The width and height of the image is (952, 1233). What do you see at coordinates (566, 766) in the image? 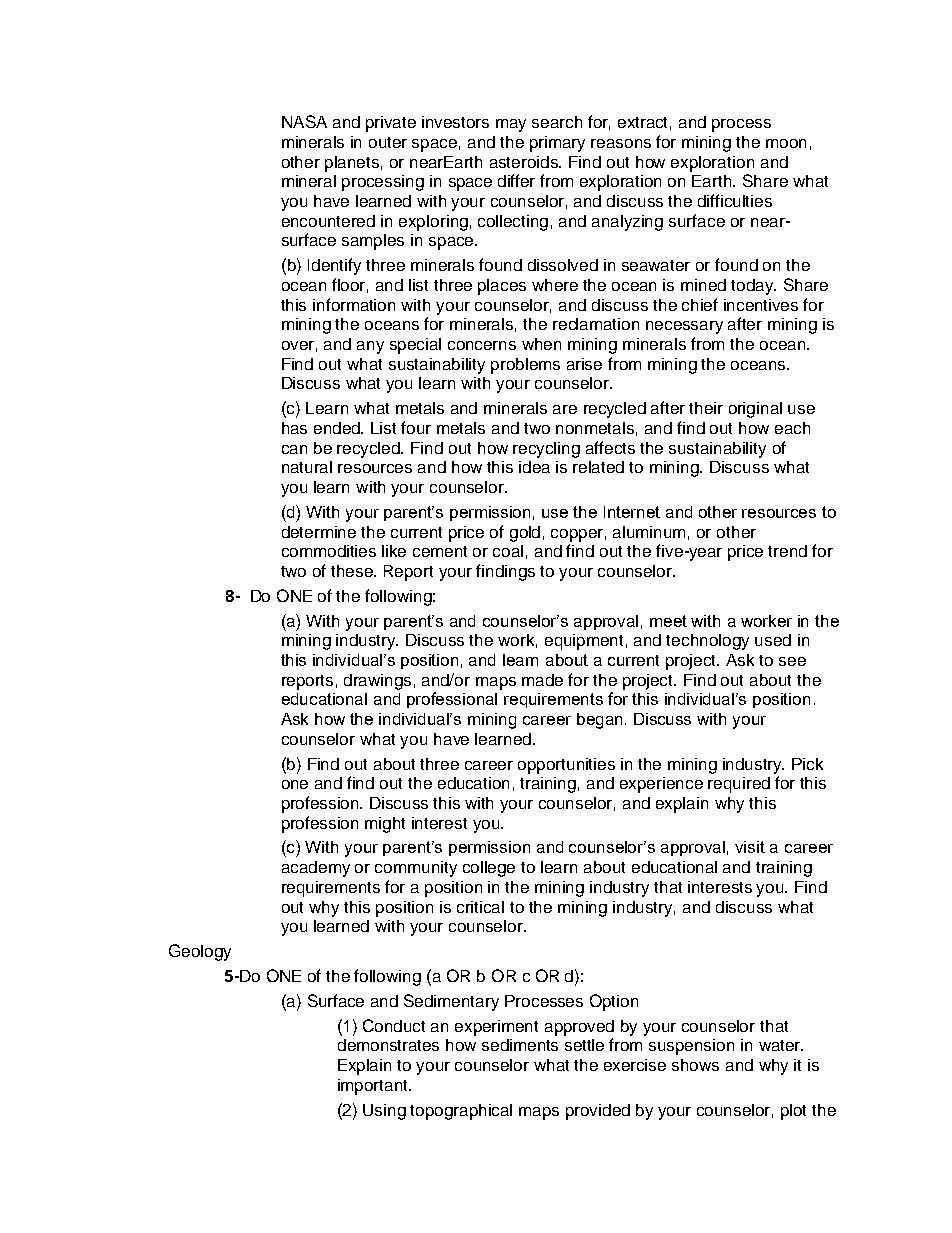
I see `opportunities` at bounding box center [566, 766].
